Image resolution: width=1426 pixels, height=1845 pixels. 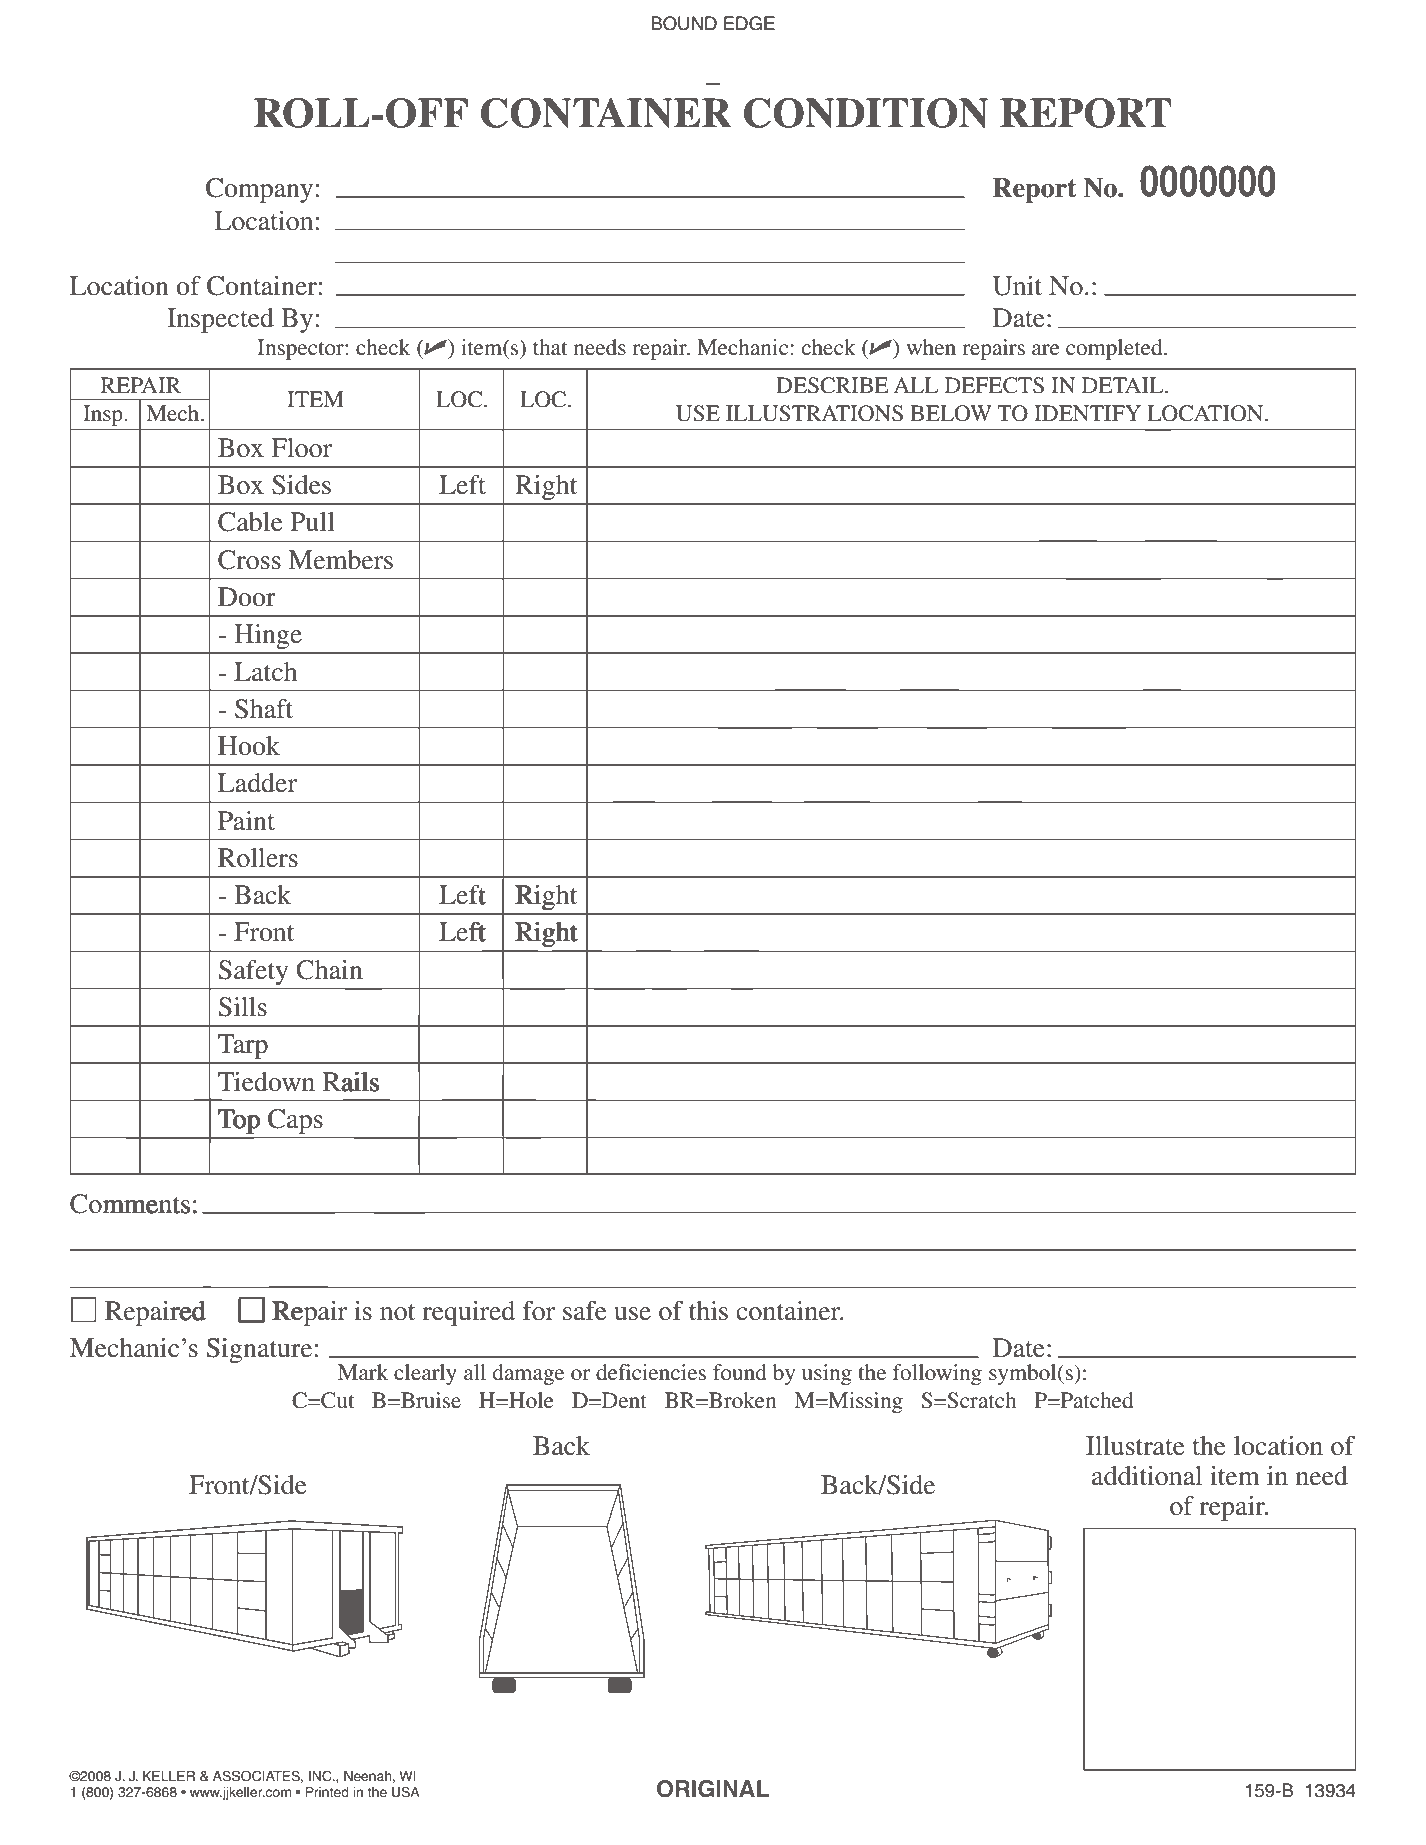 What do you see at coordinates (340, 560) in the screenshot?
I see `Members` at bounding box center [340, 560].
